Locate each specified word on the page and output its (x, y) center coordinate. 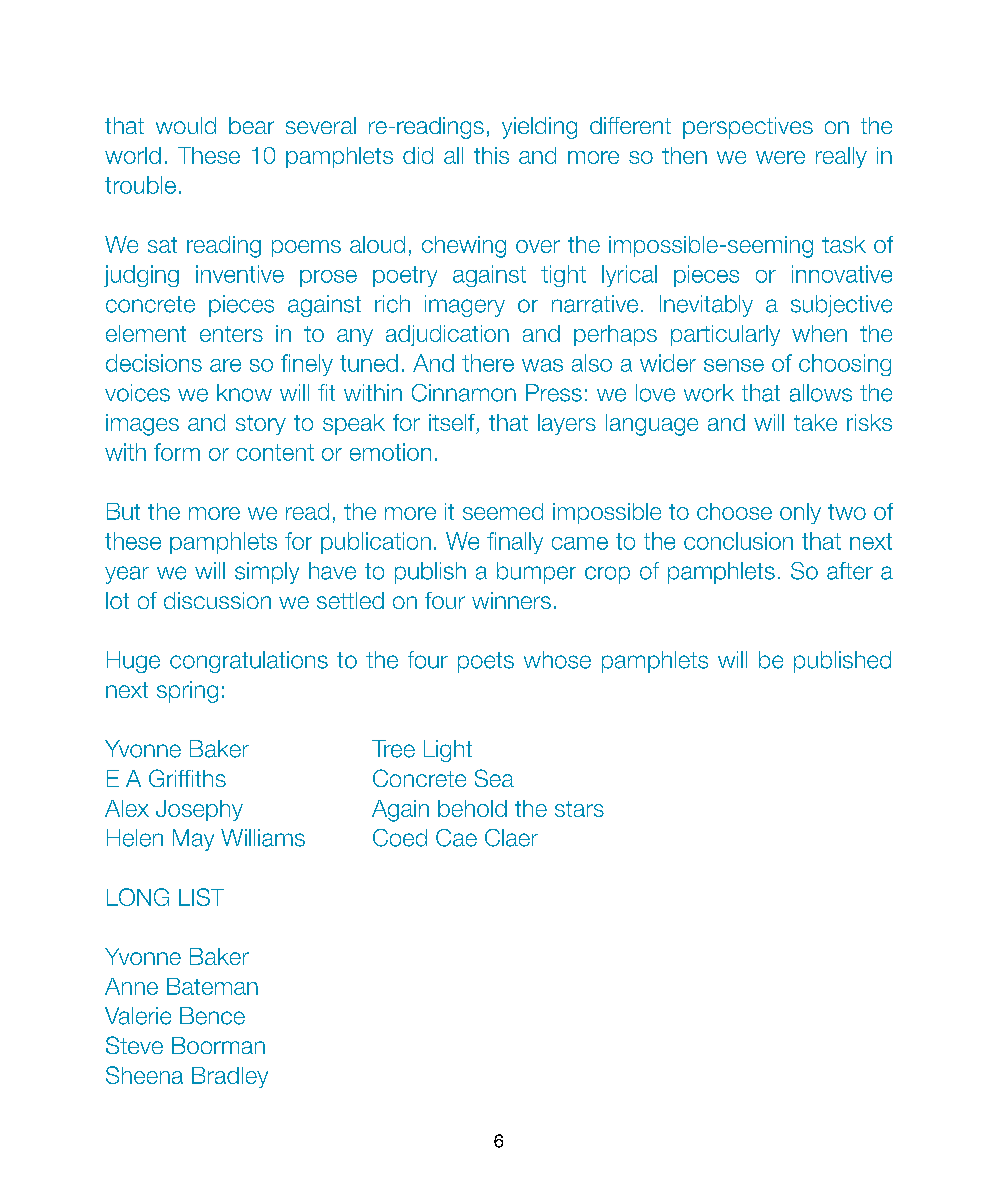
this (491, 155)
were (780, 157)
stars (579, 809)
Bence (212, 1016)
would (186, 125)
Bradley (230, 1077)
